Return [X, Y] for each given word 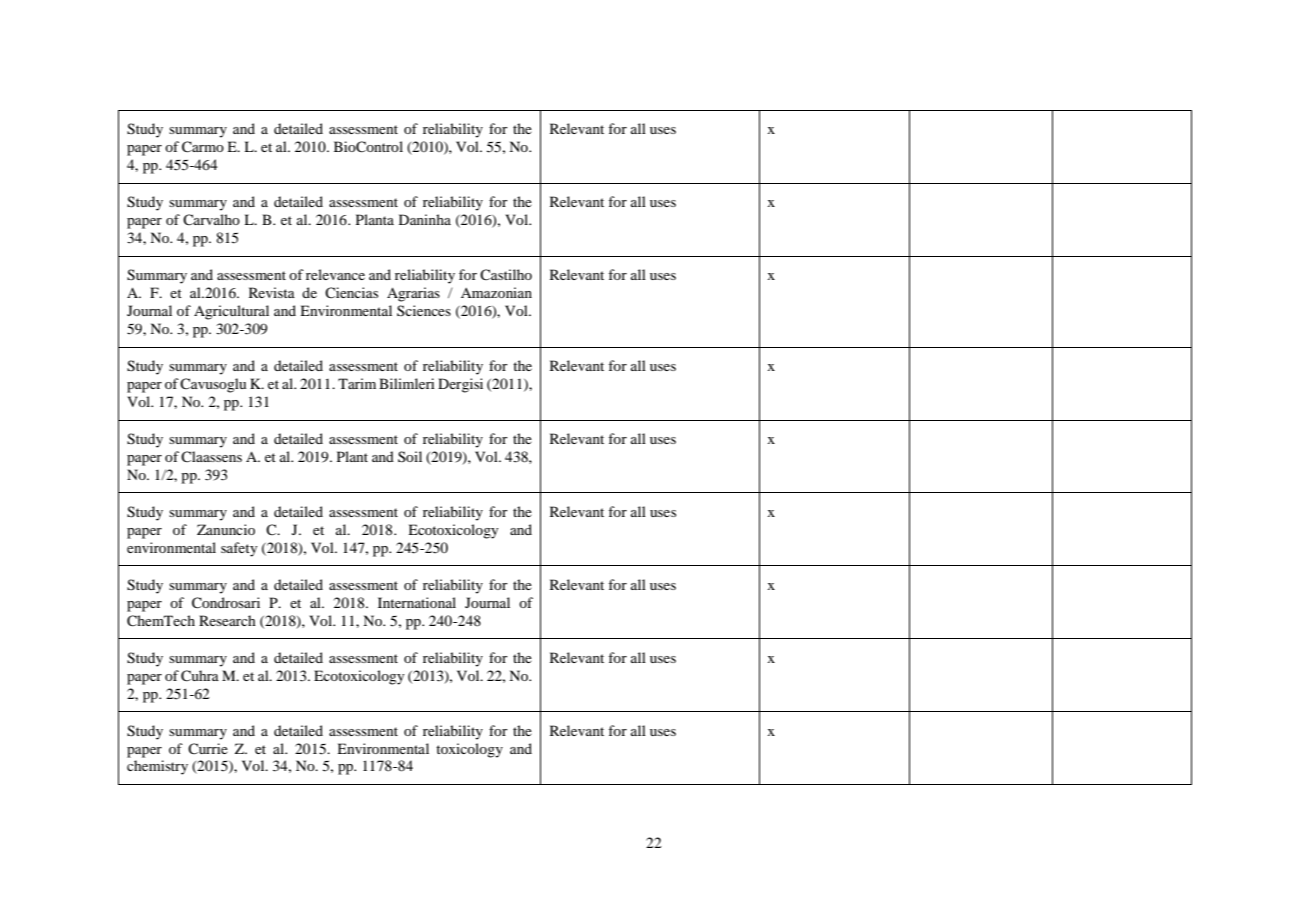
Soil [410, 456]
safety [239, 549]
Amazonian [496, 292]
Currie [208, 748]
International [417, 602]
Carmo [203, 147]
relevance [335, 274]
